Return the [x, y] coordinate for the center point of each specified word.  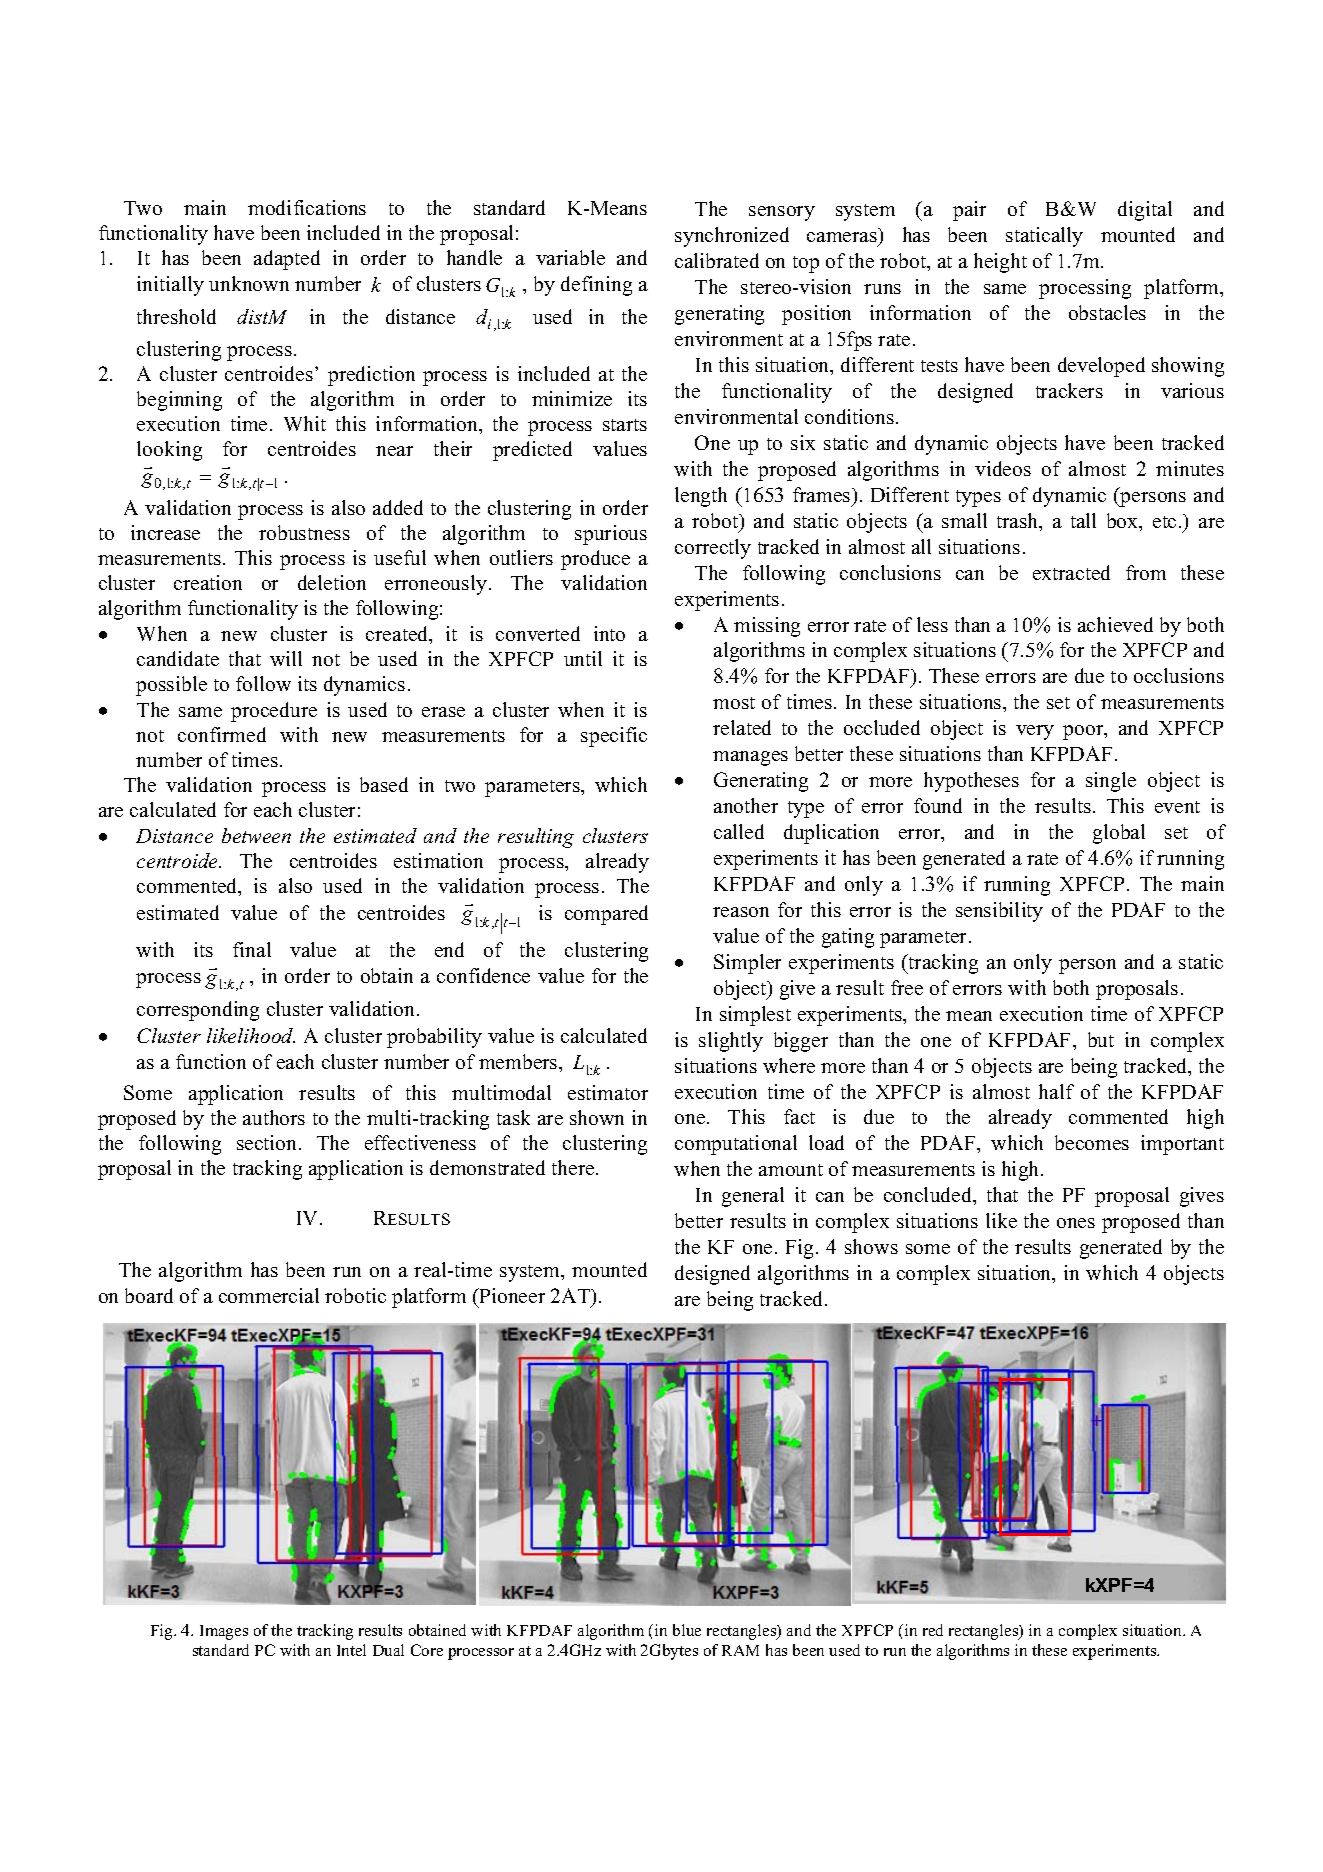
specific [614, 737]
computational [736, 1145]
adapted [287, 260]
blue [687, 1630]
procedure [274, 712]
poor [1084, 732]
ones [1076, 1223]
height [1000, 263]
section [268, 1142]
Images [224, 1632]
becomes [1092, 1142]
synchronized [732, 237]
